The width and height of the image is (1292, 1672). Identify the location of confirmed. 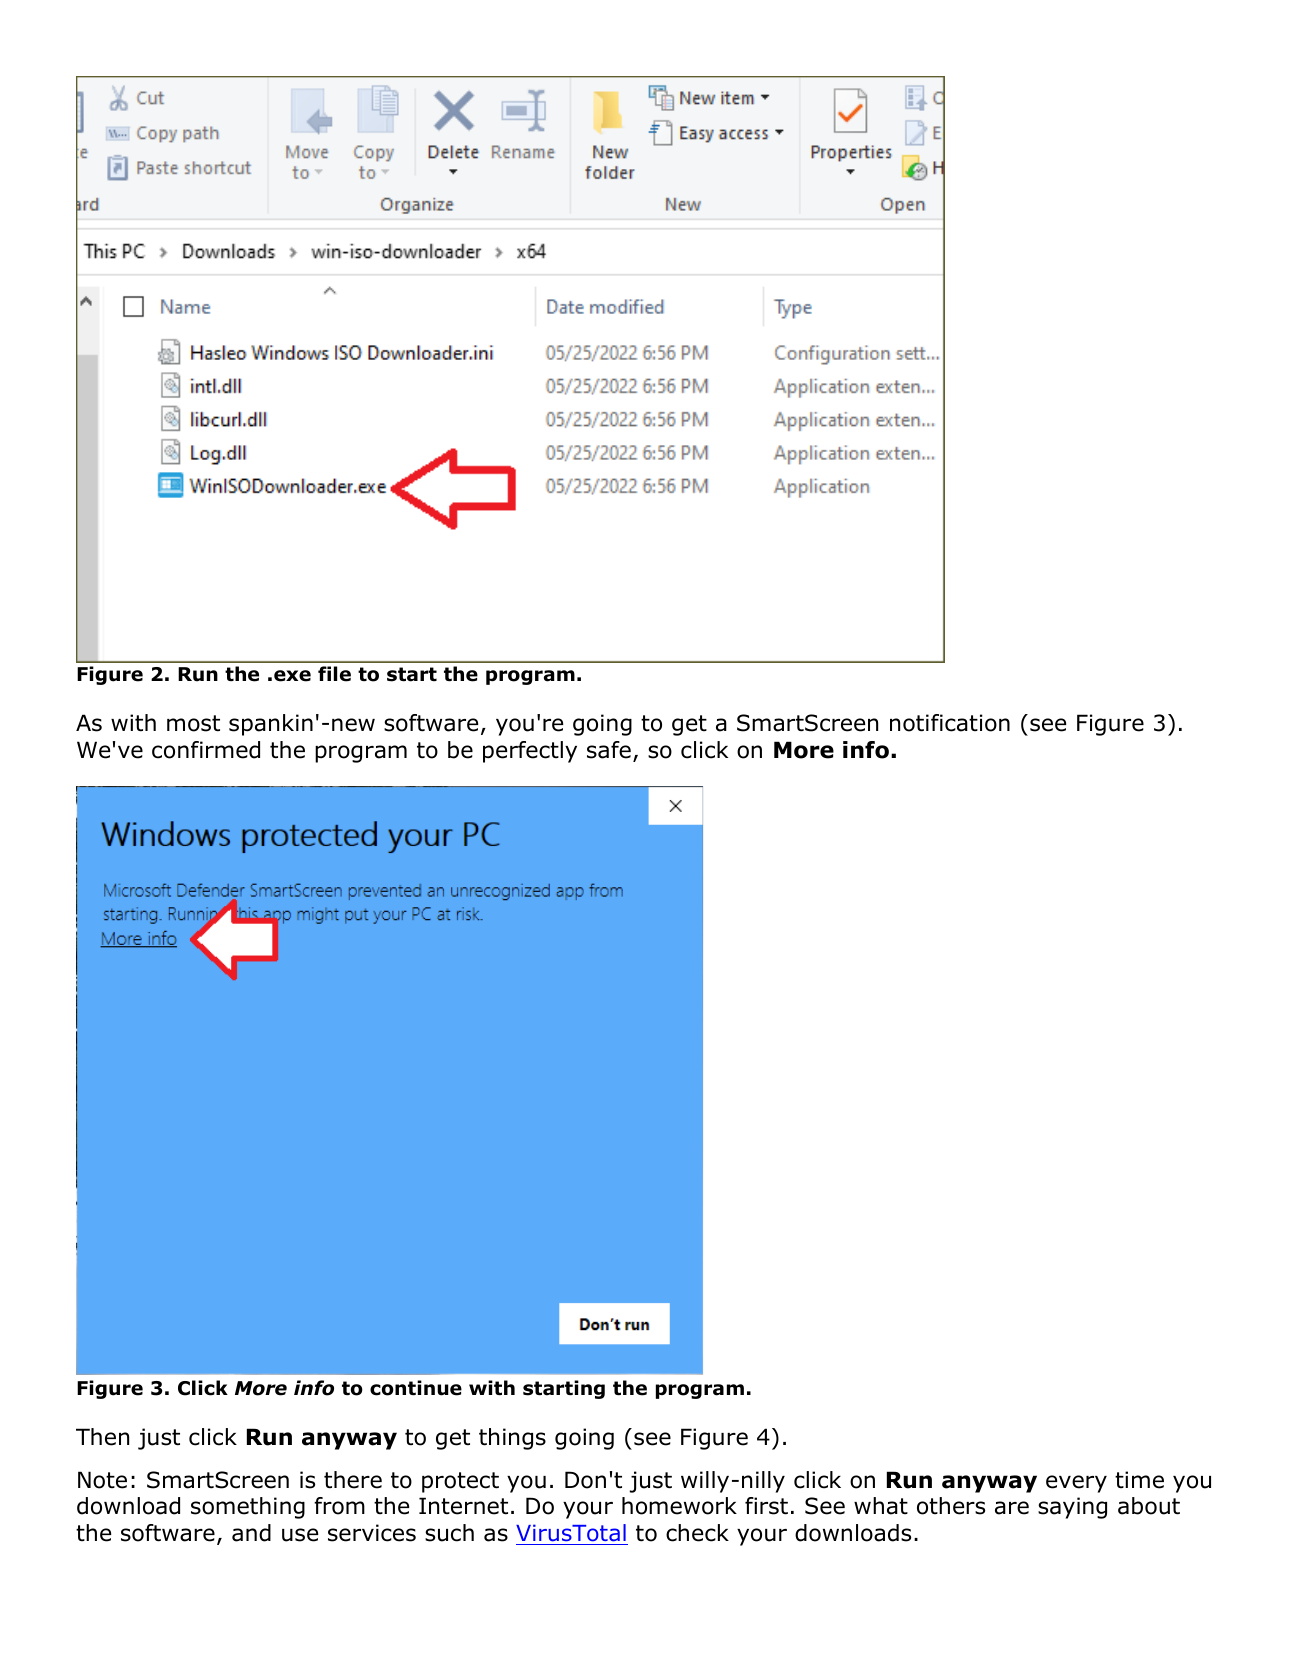
(206, 750).
